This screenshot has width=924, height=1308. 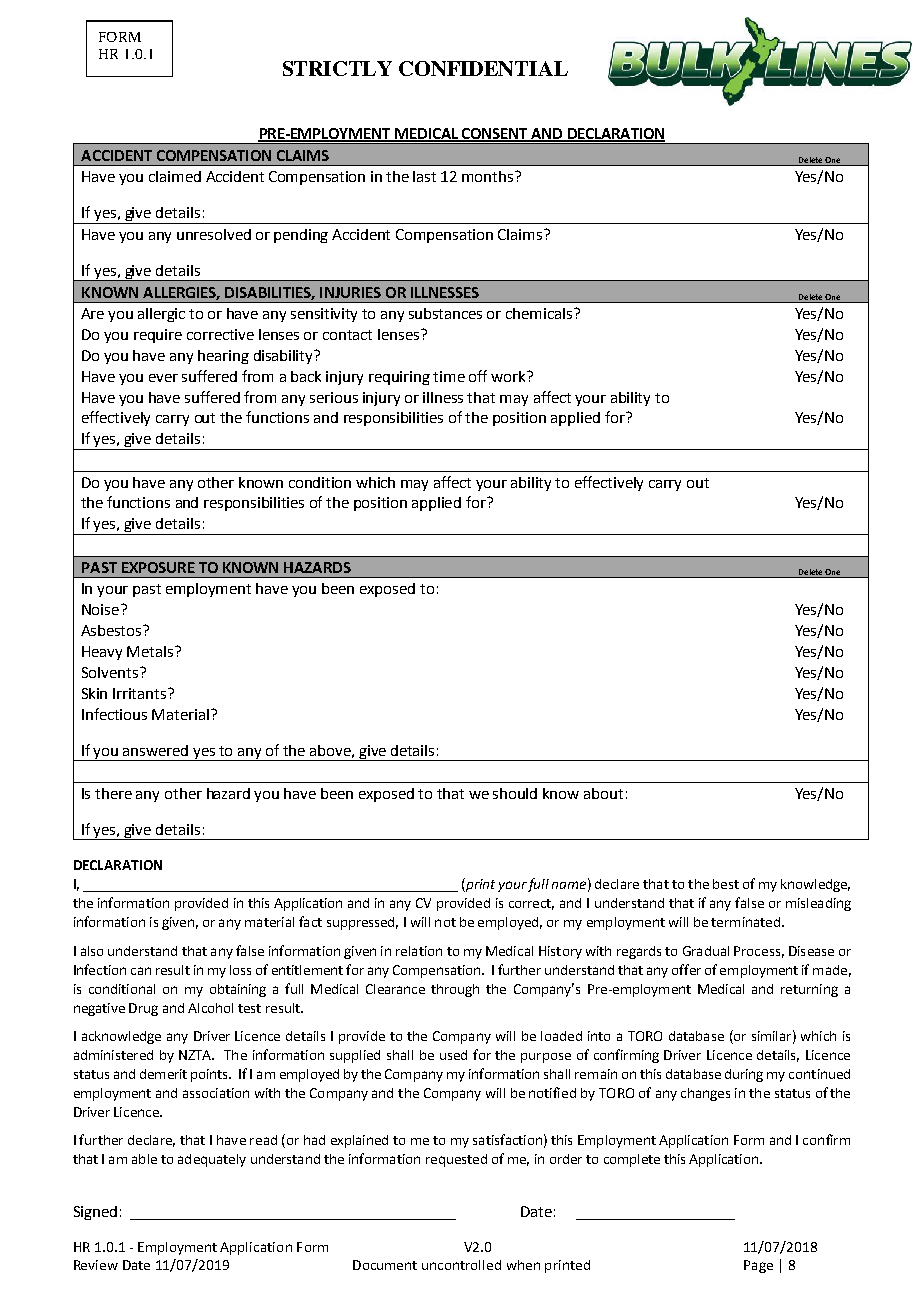 What do you see at coordinates (758, 1266) in the screenshot?
I see `Page` at bounding box center [758, 1266].
